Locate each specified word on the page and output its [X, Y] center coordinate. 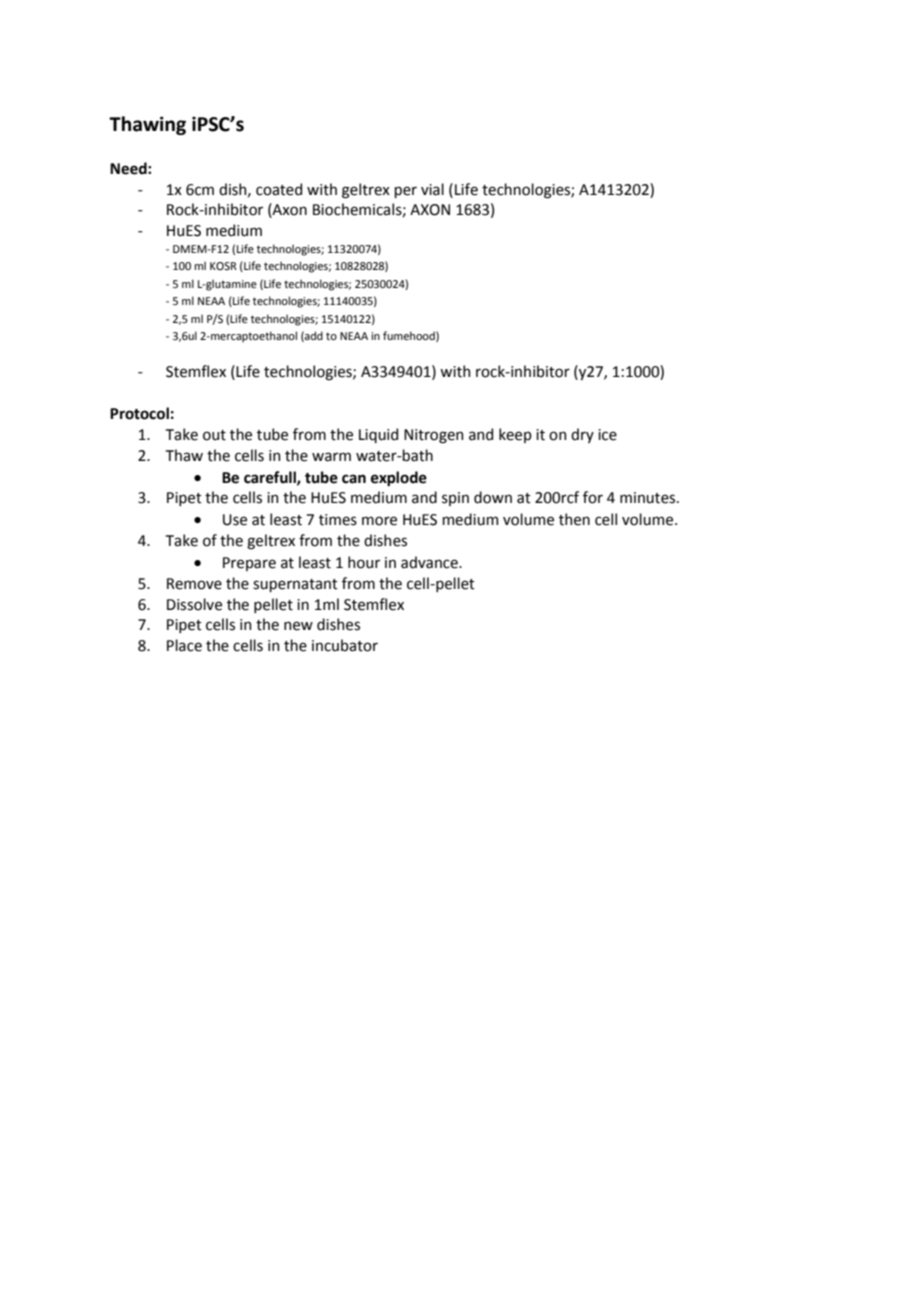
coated [279, 189]
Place [184, 645]
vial [432, 189]
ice [607, 435]
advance [430, 562]
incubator [345, 645]
